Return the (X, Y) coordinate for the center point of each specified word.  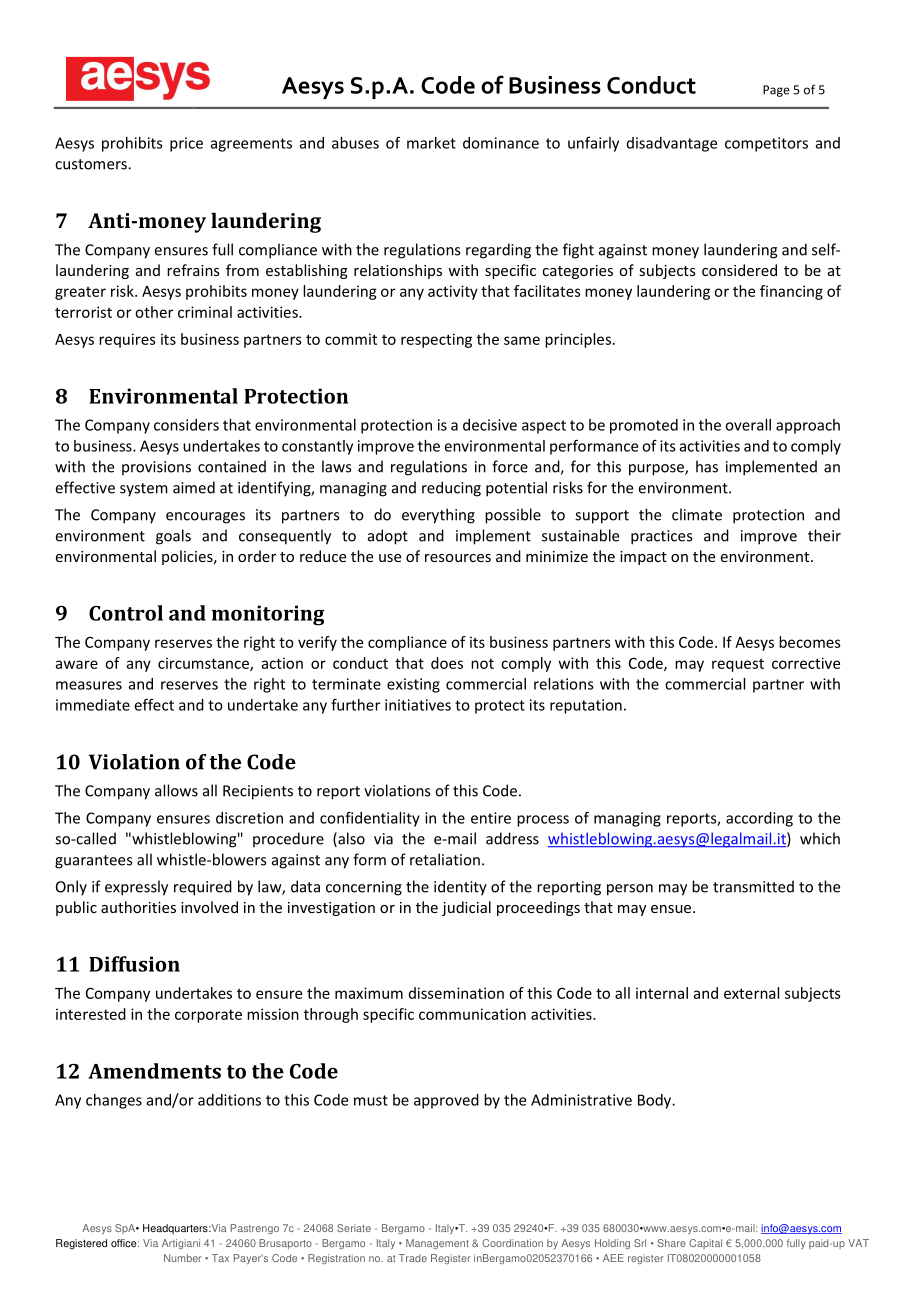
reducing (451, 489)
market (431, 143)
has (707, 466)
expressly (136, 888)
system (144, 490)
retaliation (445, 859)
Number (183, 1258)
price (186, 144)
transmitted (753, 886)
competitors (766, 144)
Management (437, 1244)
